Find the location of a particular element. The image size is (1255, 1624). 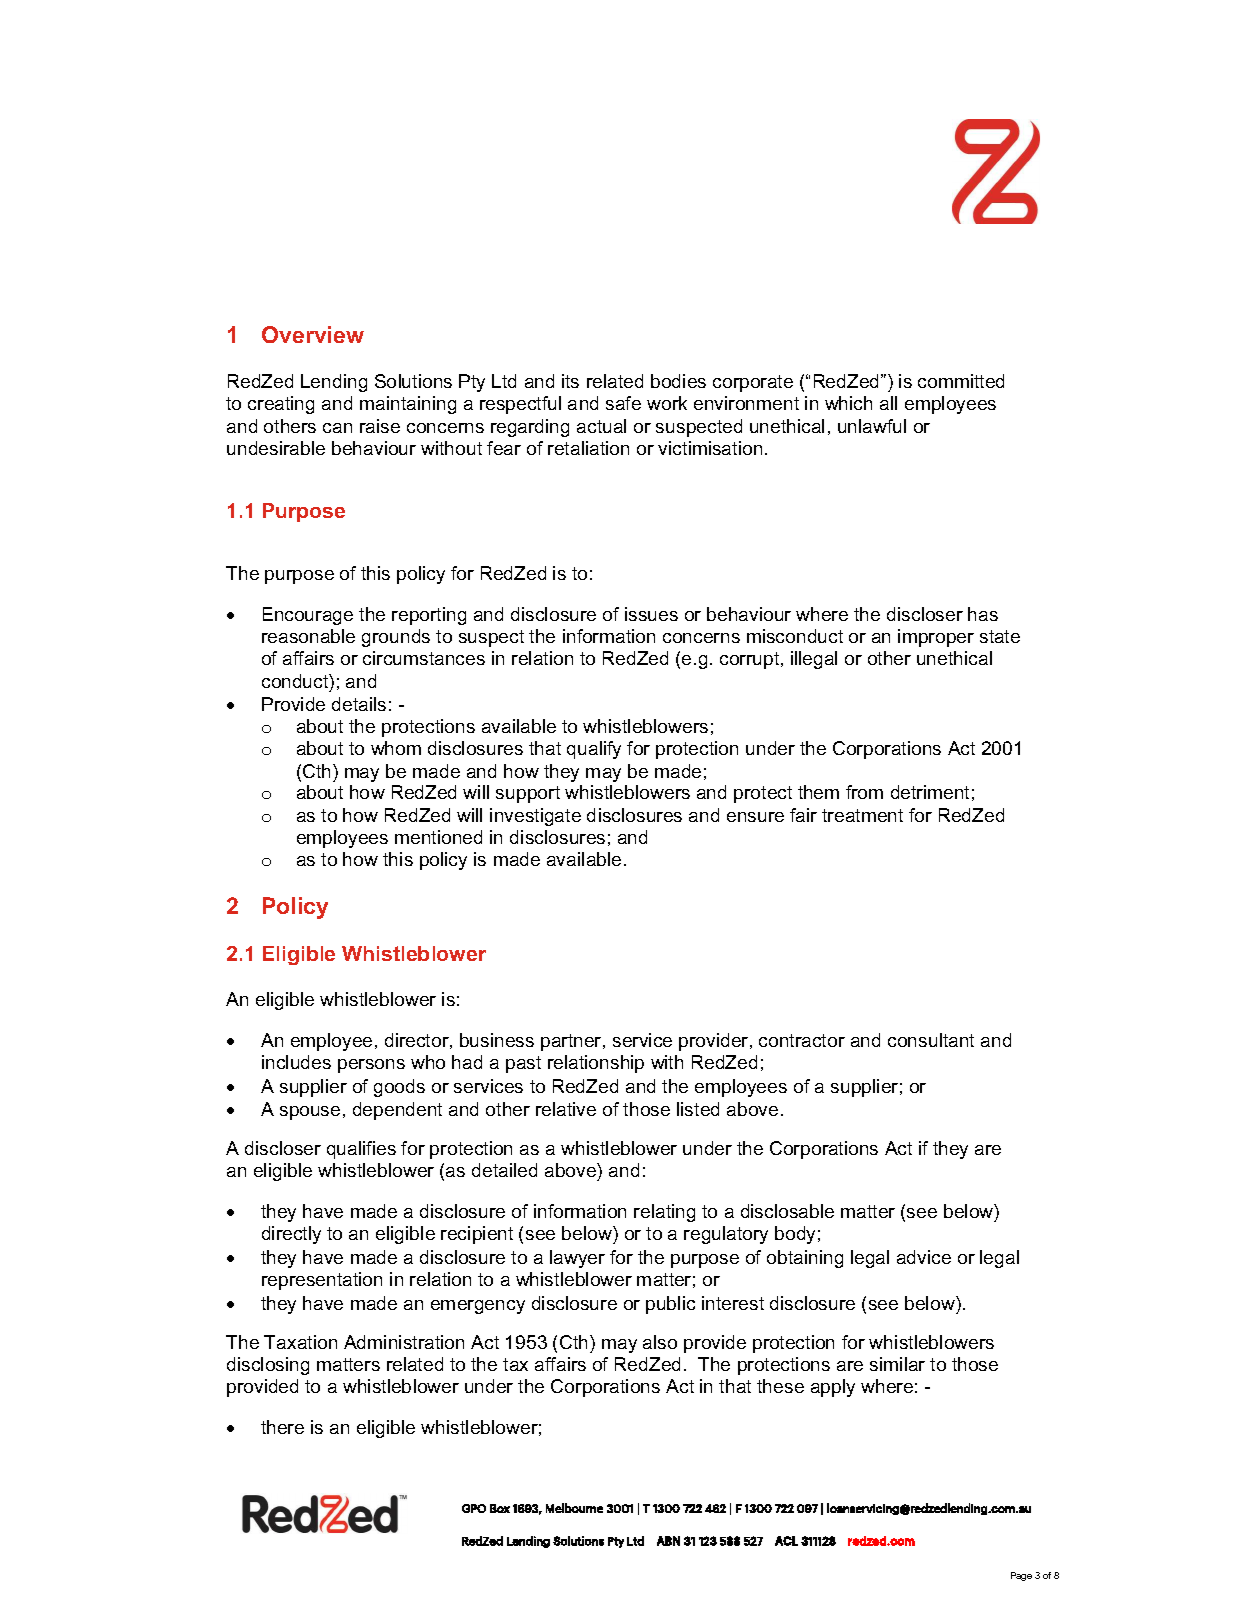

qualify is located at coordinates (594, 750).
